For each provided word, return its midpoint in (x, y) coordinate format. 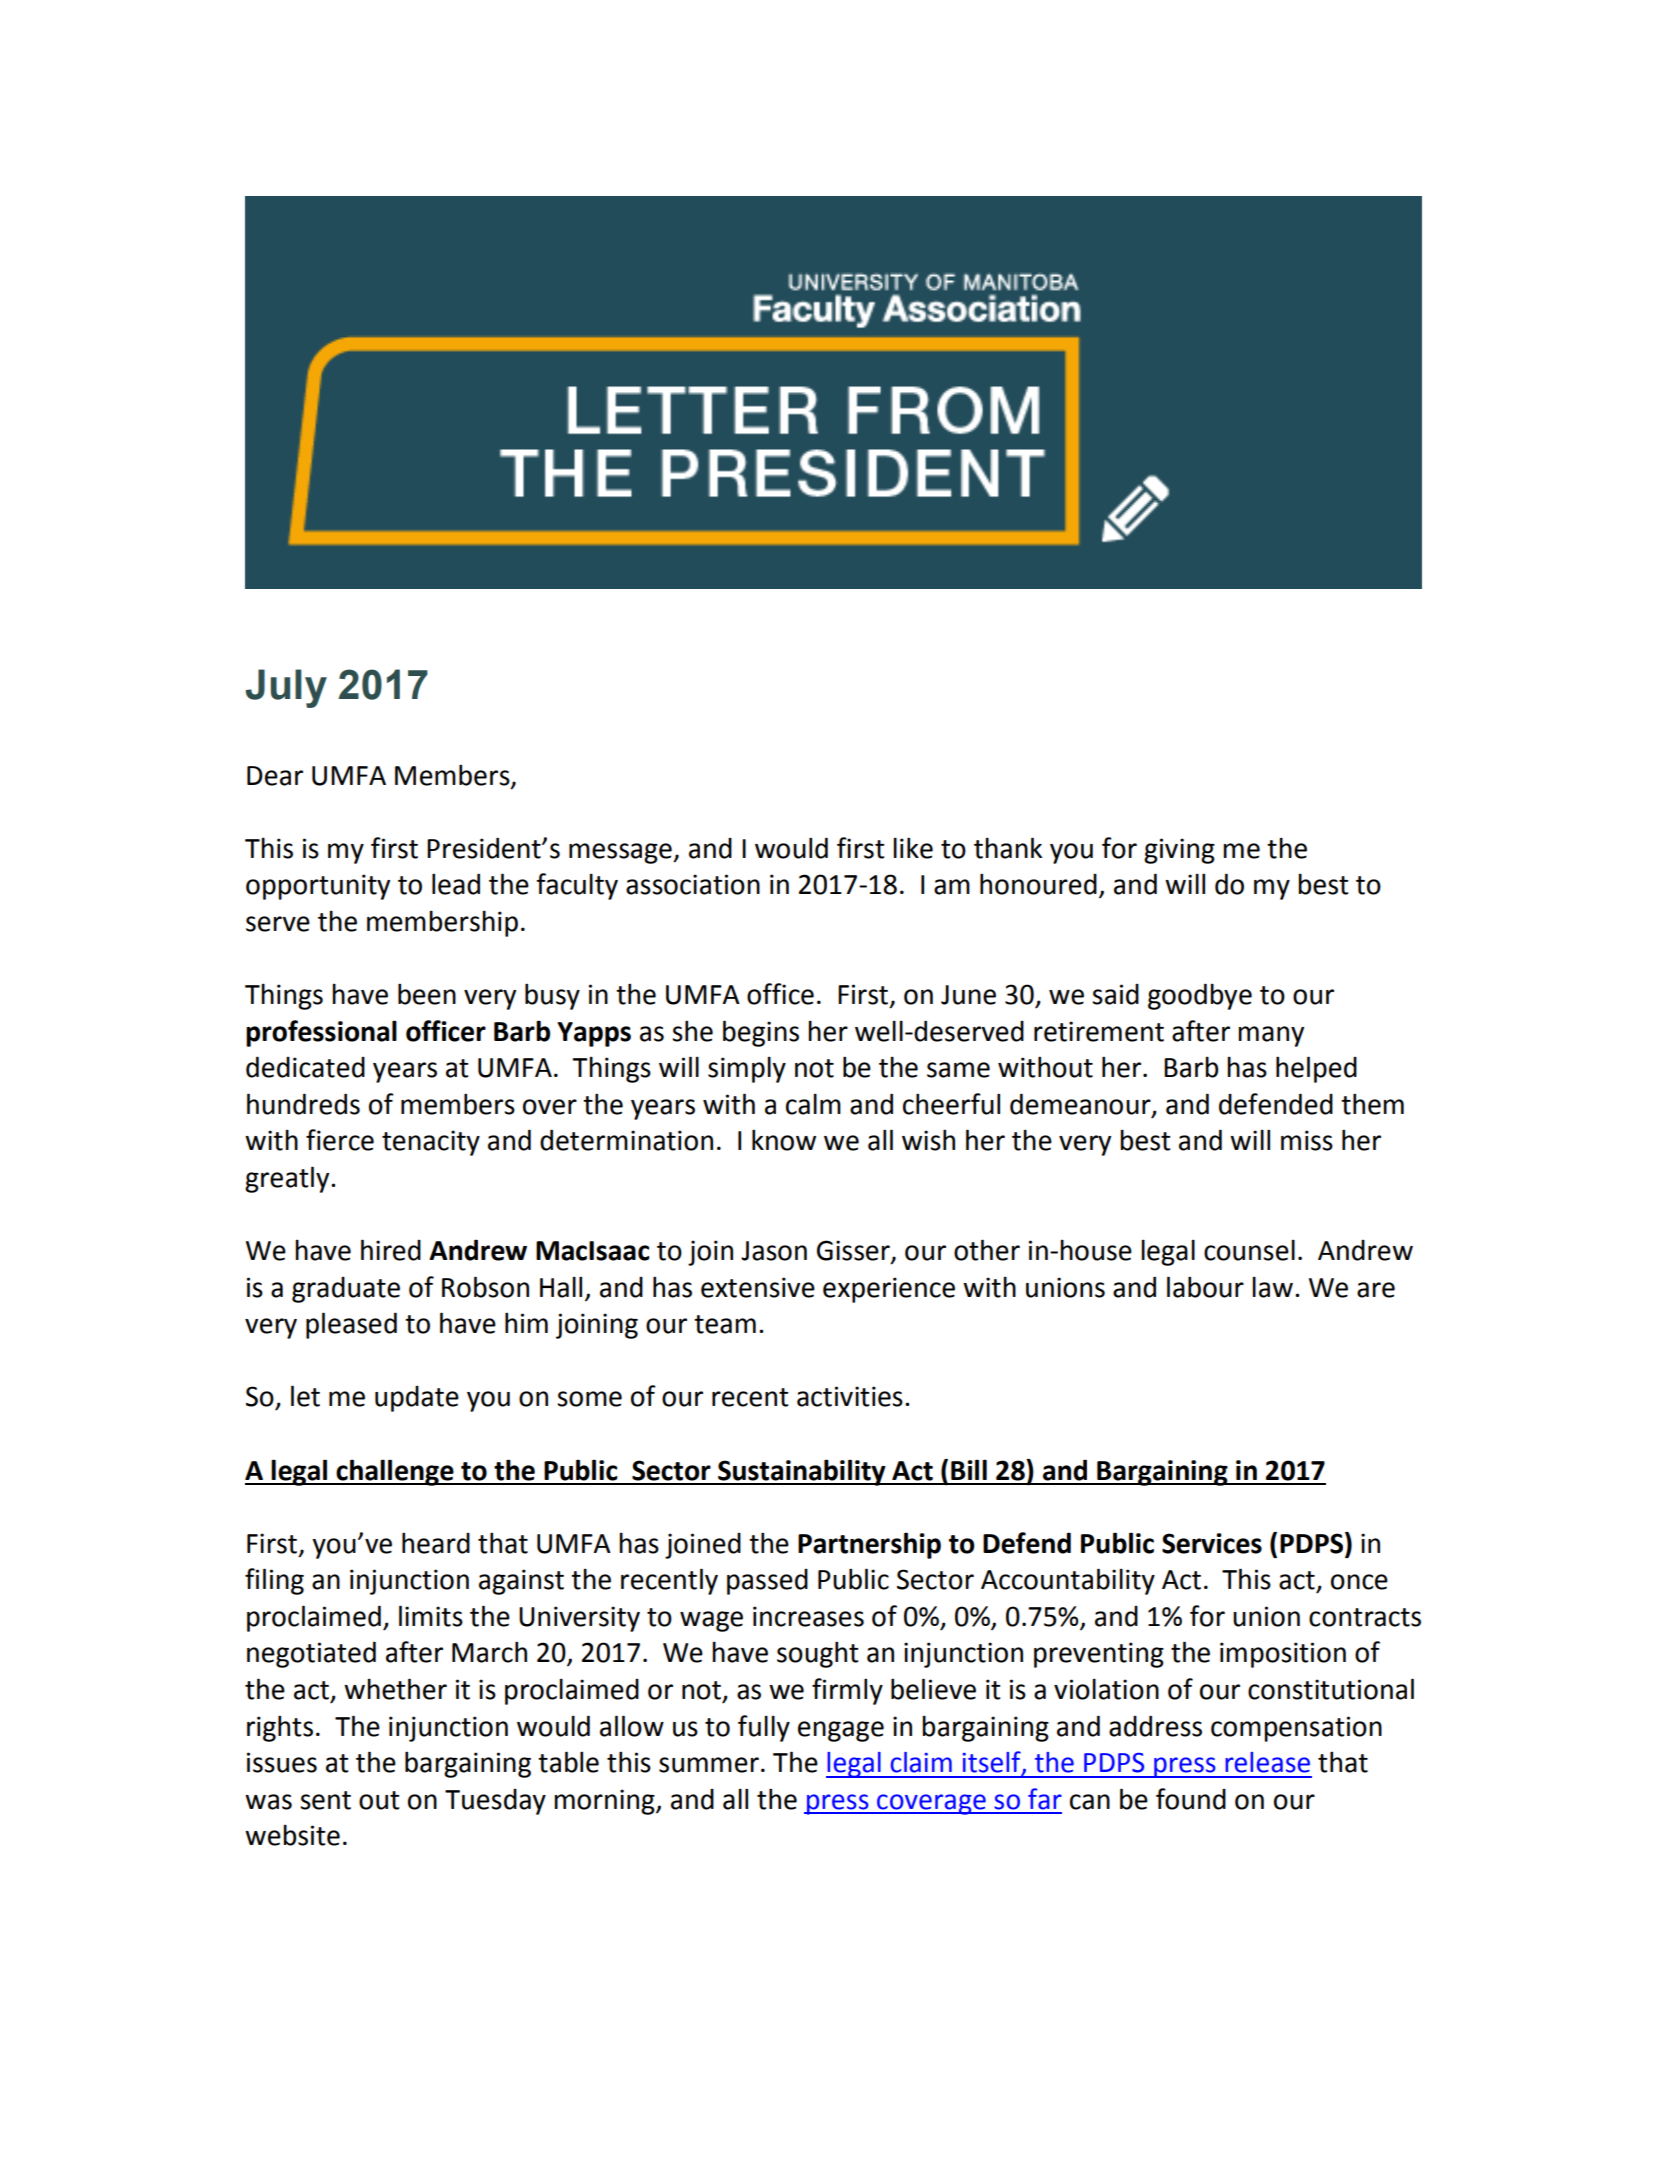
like (913, 848)
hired (391, 1250)
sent (325, 1800)
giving (1179, 851)
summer (709, 1765)
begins (761, 1033)
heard (436, 1543)
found (1191, 1799)
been (427, 994)
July (286, 688)
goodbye (1200, 996)
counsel (1249, 1250)
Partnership (869, 1545)
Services (1212, 1543)
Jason (774, 1251)
